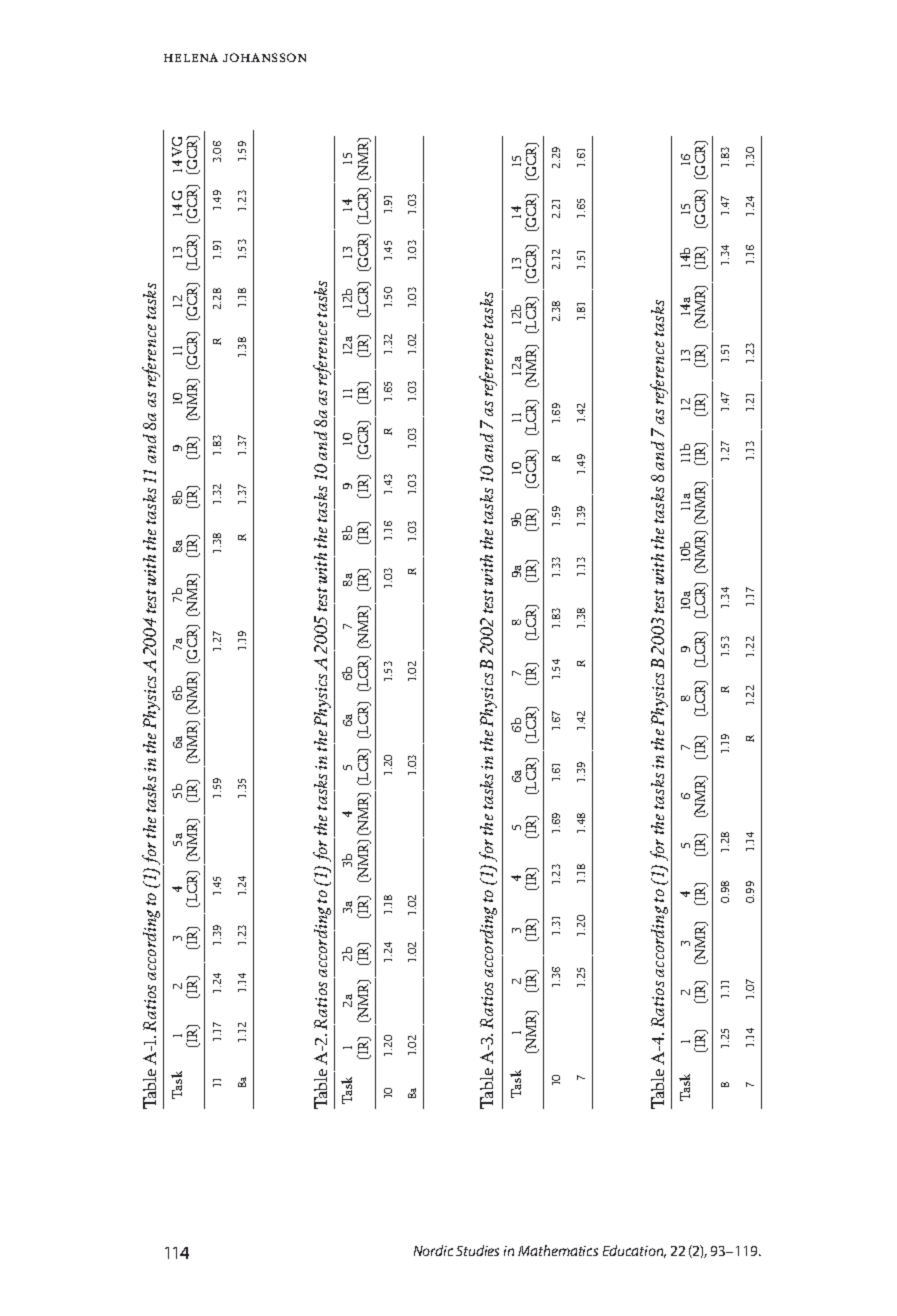 The height and width of the document is (1316, 897). What do you see at coordinates (264, 57) in the document?
I see `johansson` at bounding box center [264, 57].
